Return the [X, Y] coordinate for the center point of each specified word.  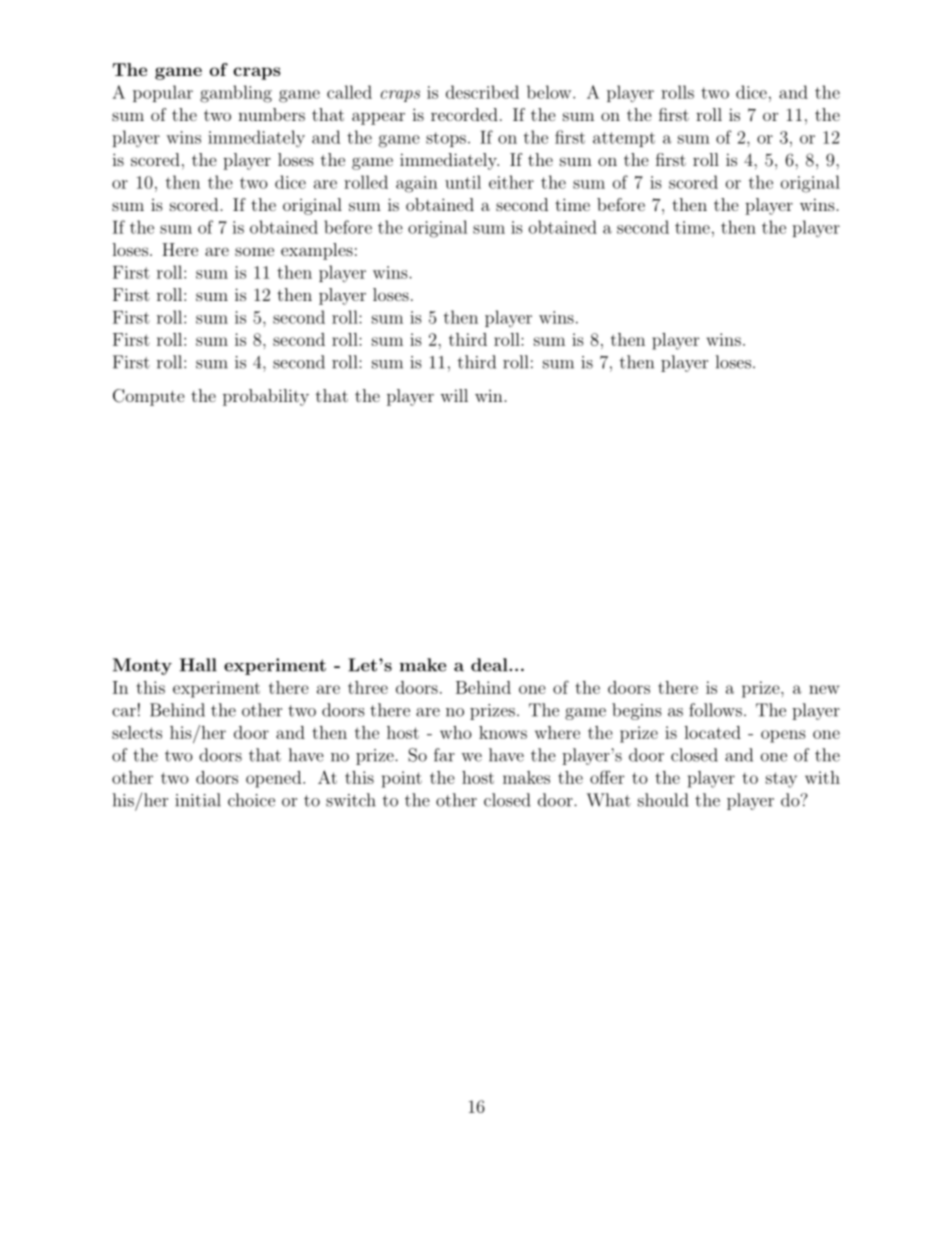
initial [198, 800]
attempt [624, 139]
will [454, 395]
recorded [464, 114]
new [824, 689]
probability [266, 397]
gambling [236, 94]
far [444, 755]
